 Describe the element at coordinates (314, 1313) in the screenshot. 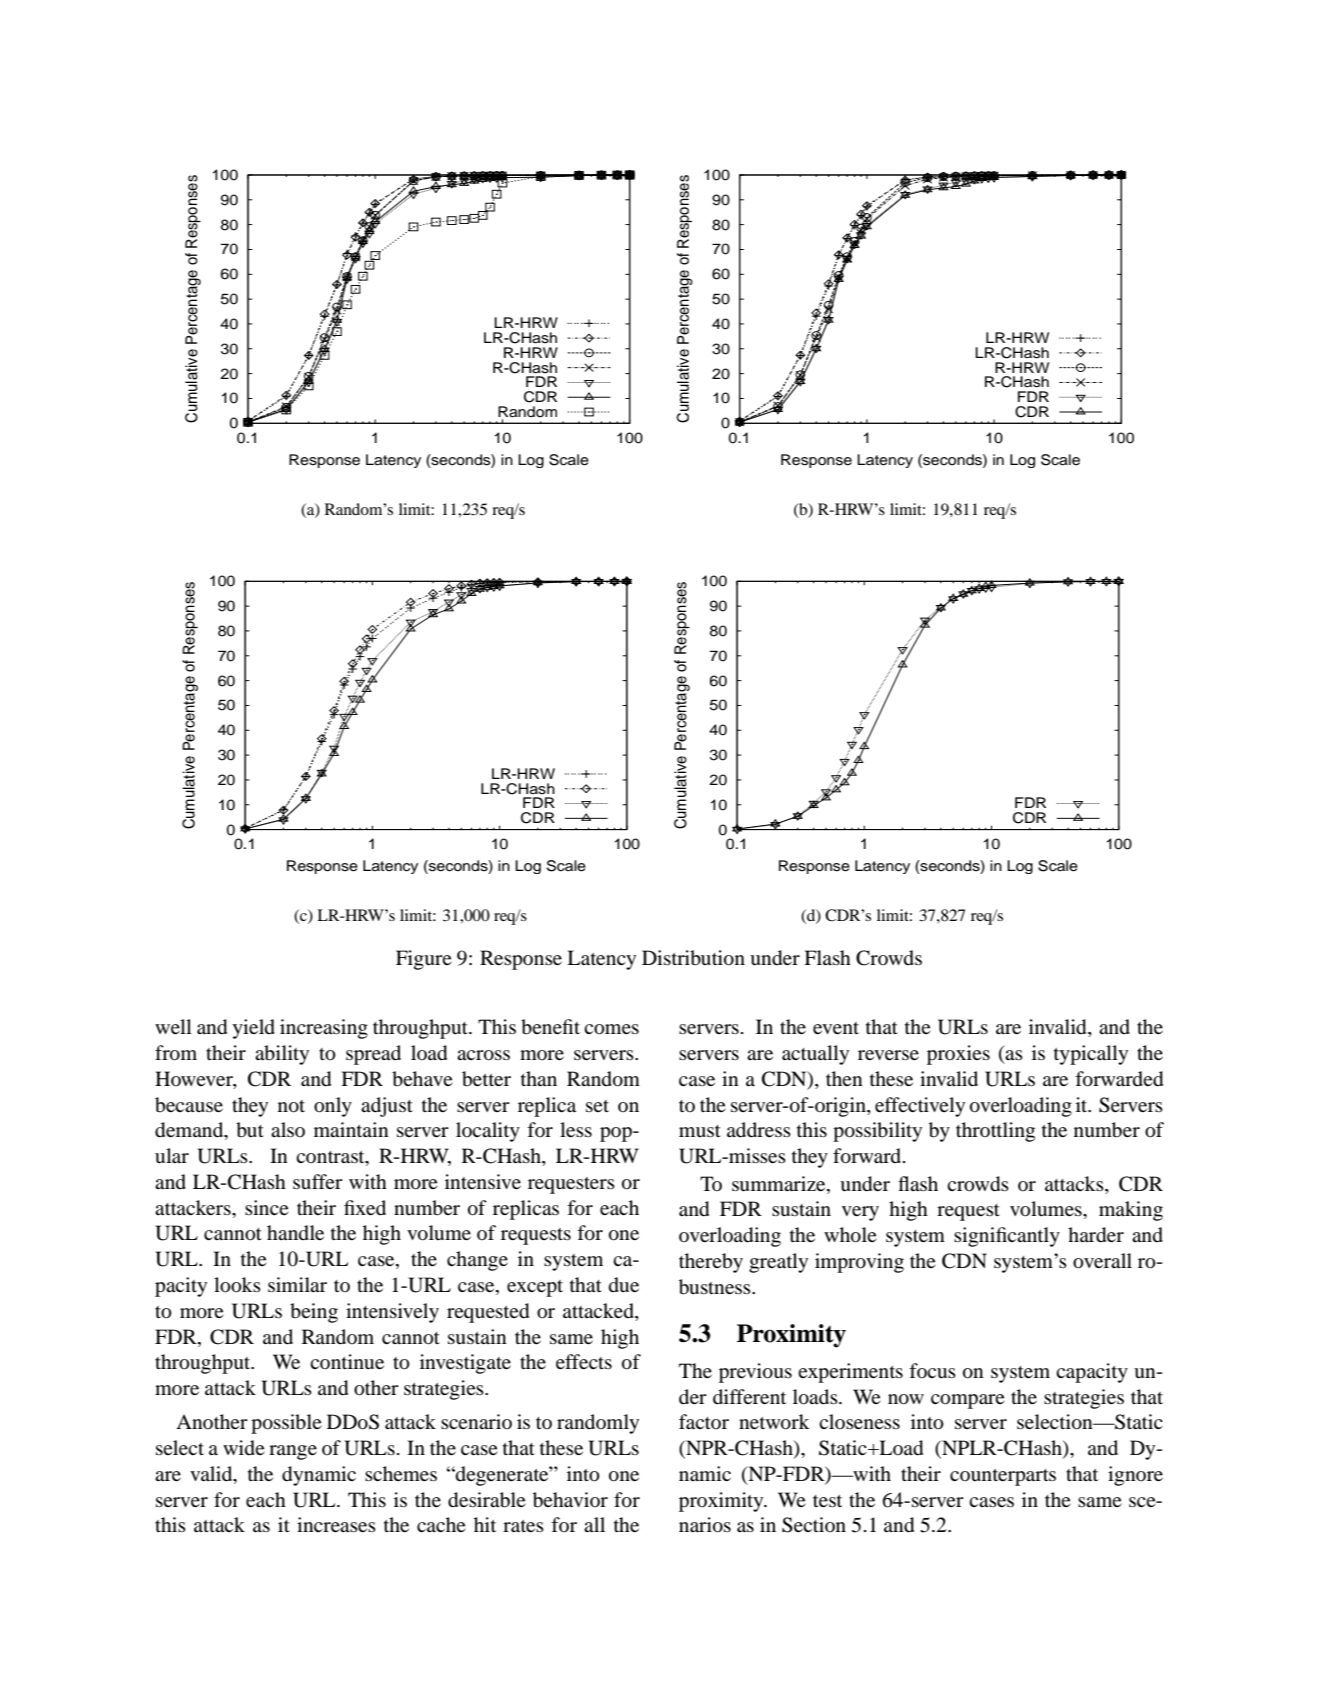

I see `being` at that location.
